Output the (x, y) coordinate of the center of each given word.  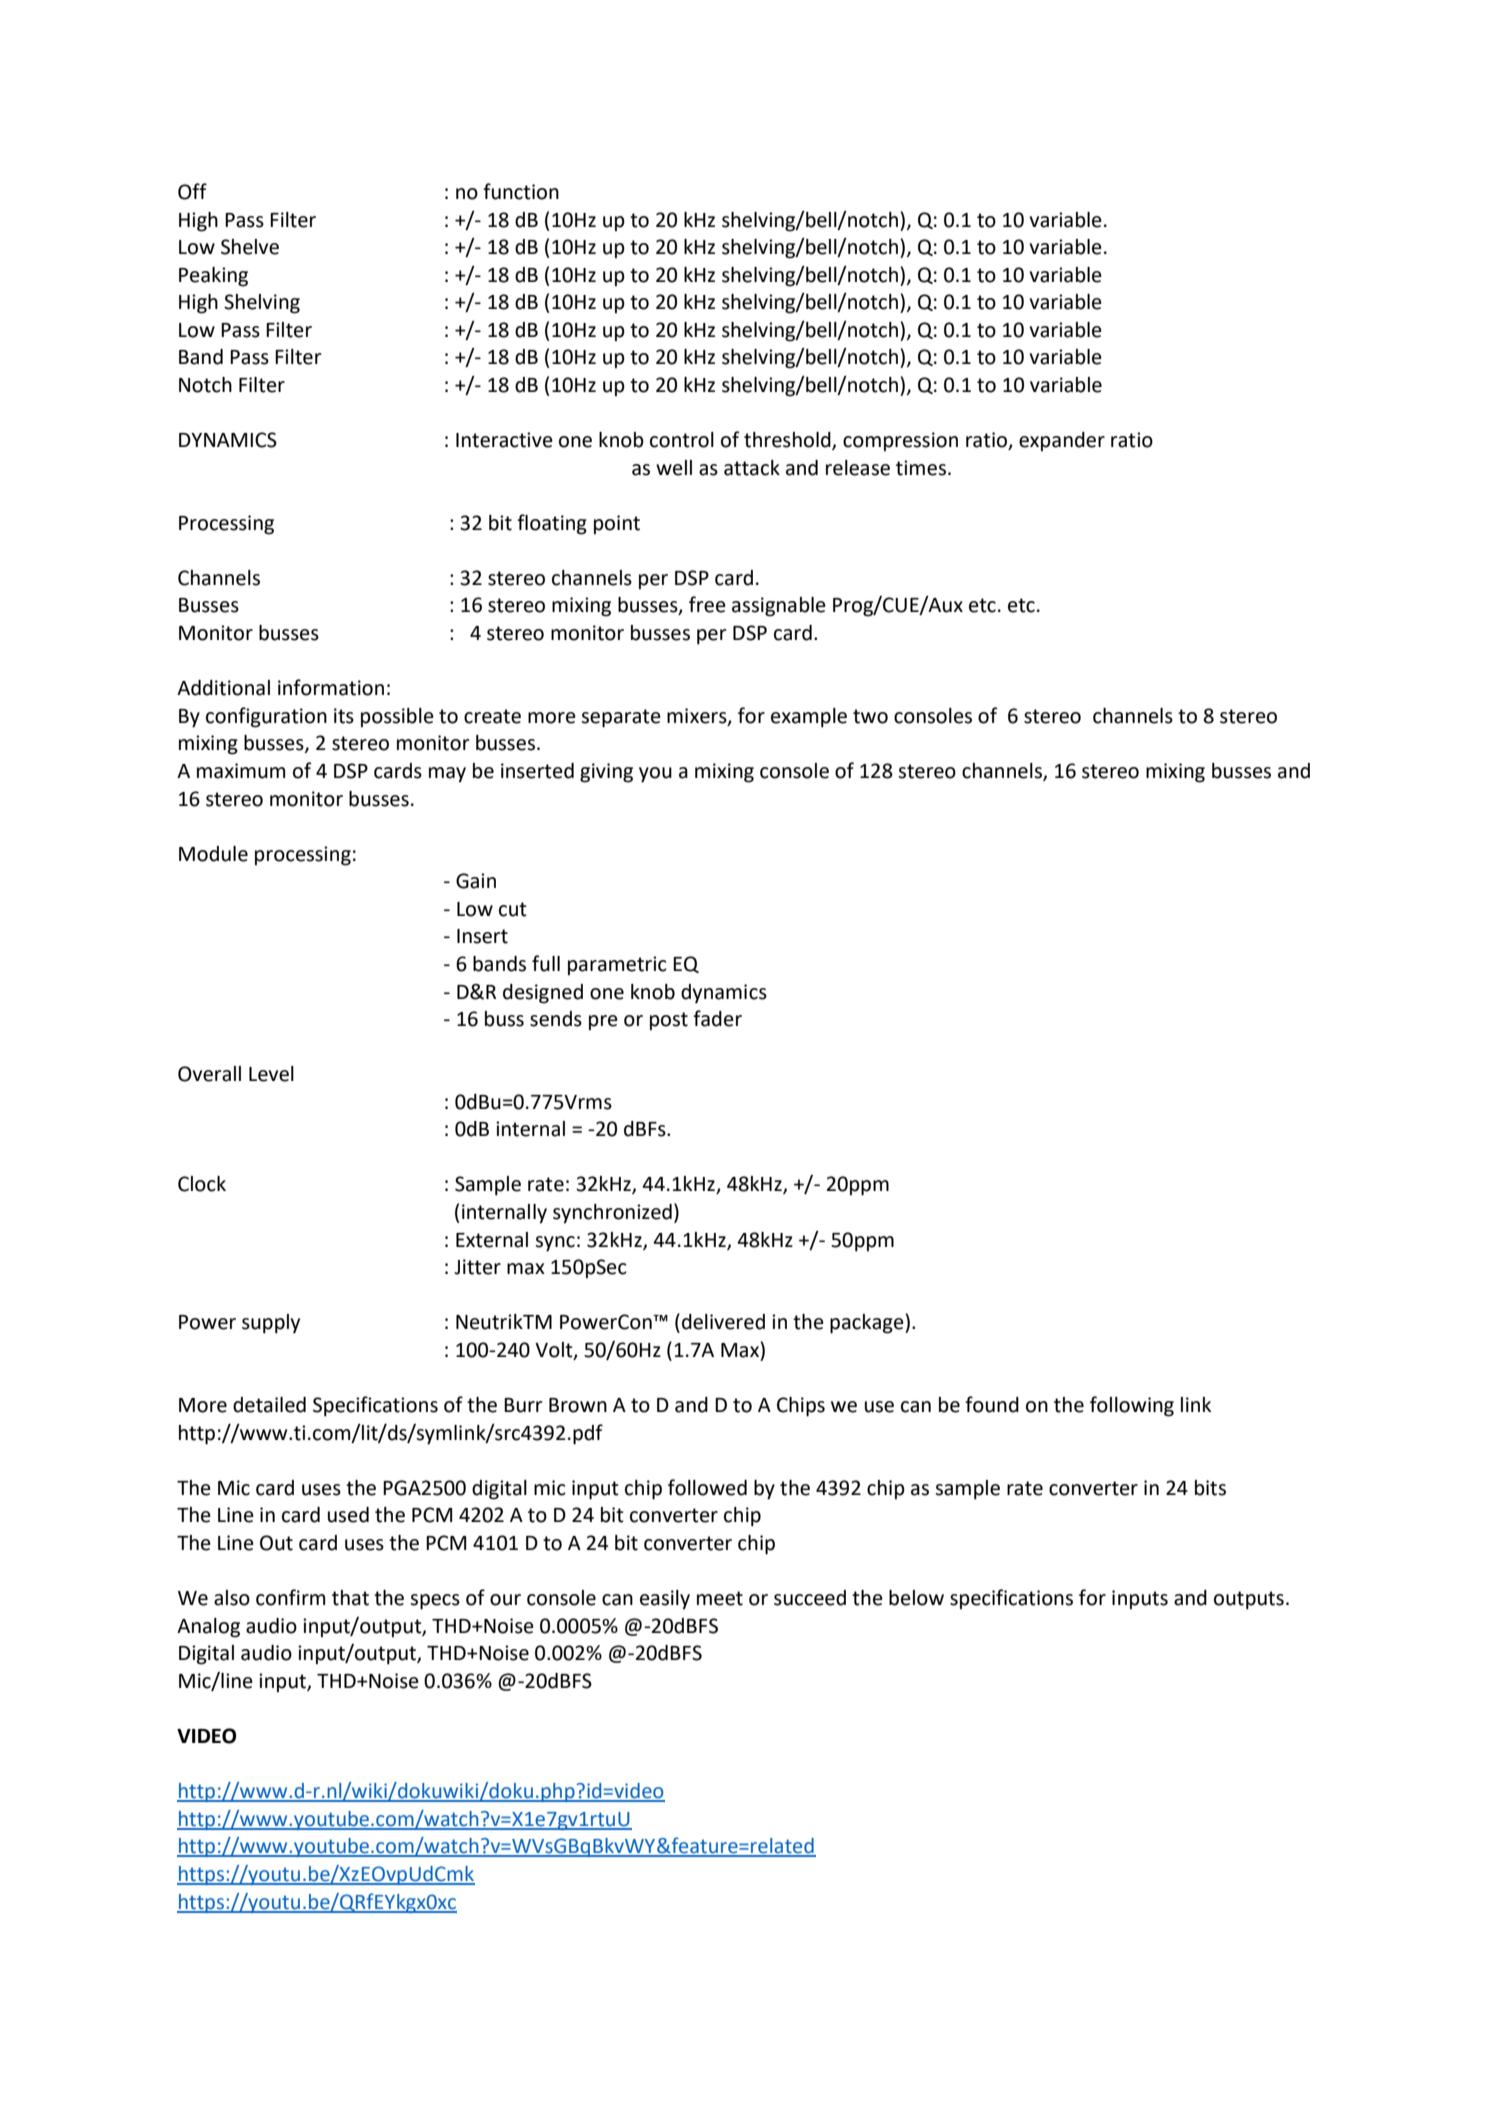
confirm (290, 1597)
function (521, 191)
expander (1062, 442)
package (868, 1324)
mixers (698, 716)
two (870, 716)
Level (271, 1074)
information (331, 687)
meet (720, 1598)
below (916, 1598)
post (669, 1021)
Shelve (250, 247)
